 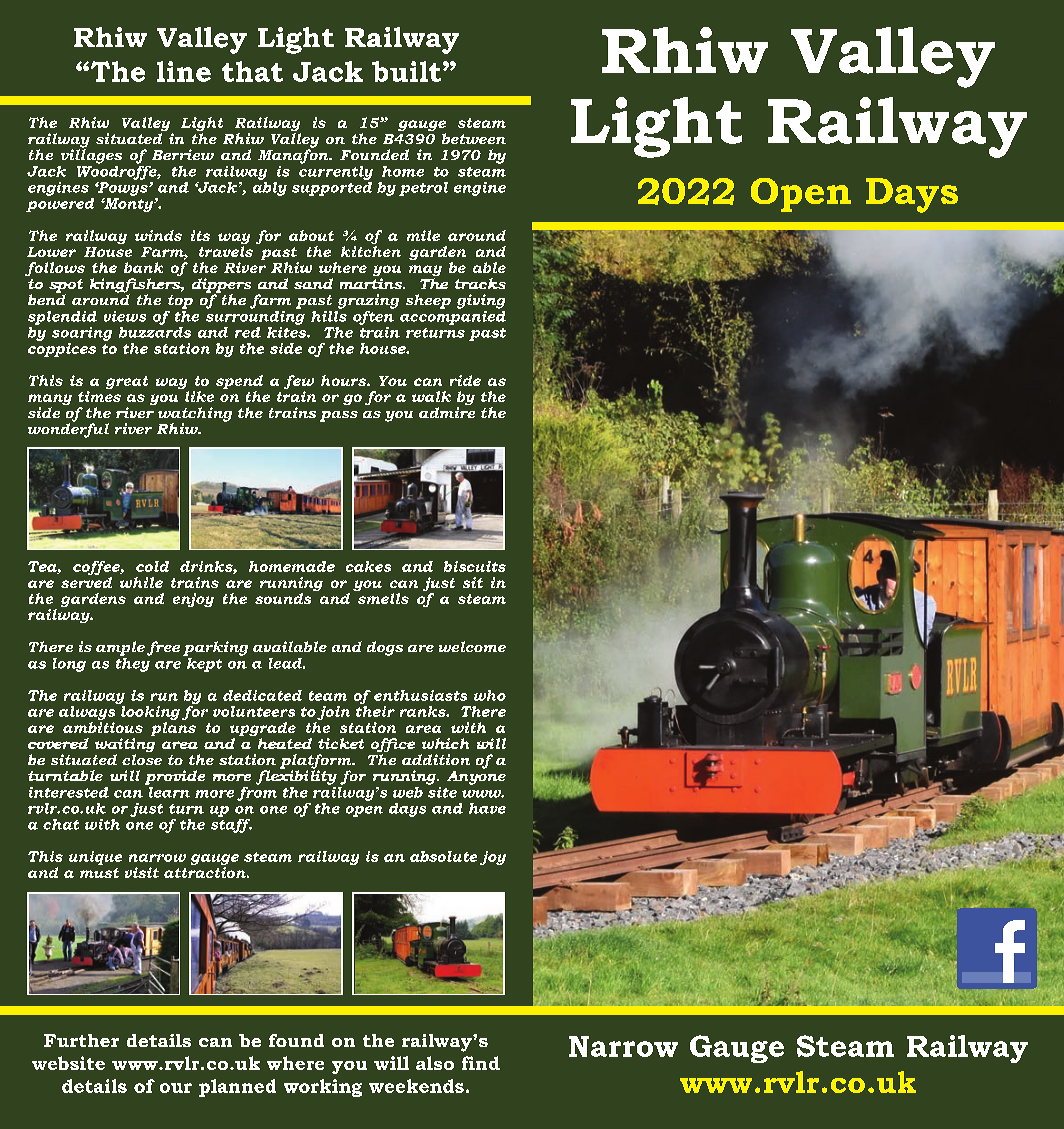 I want to click on soaring, so click(x=82, y=334).
